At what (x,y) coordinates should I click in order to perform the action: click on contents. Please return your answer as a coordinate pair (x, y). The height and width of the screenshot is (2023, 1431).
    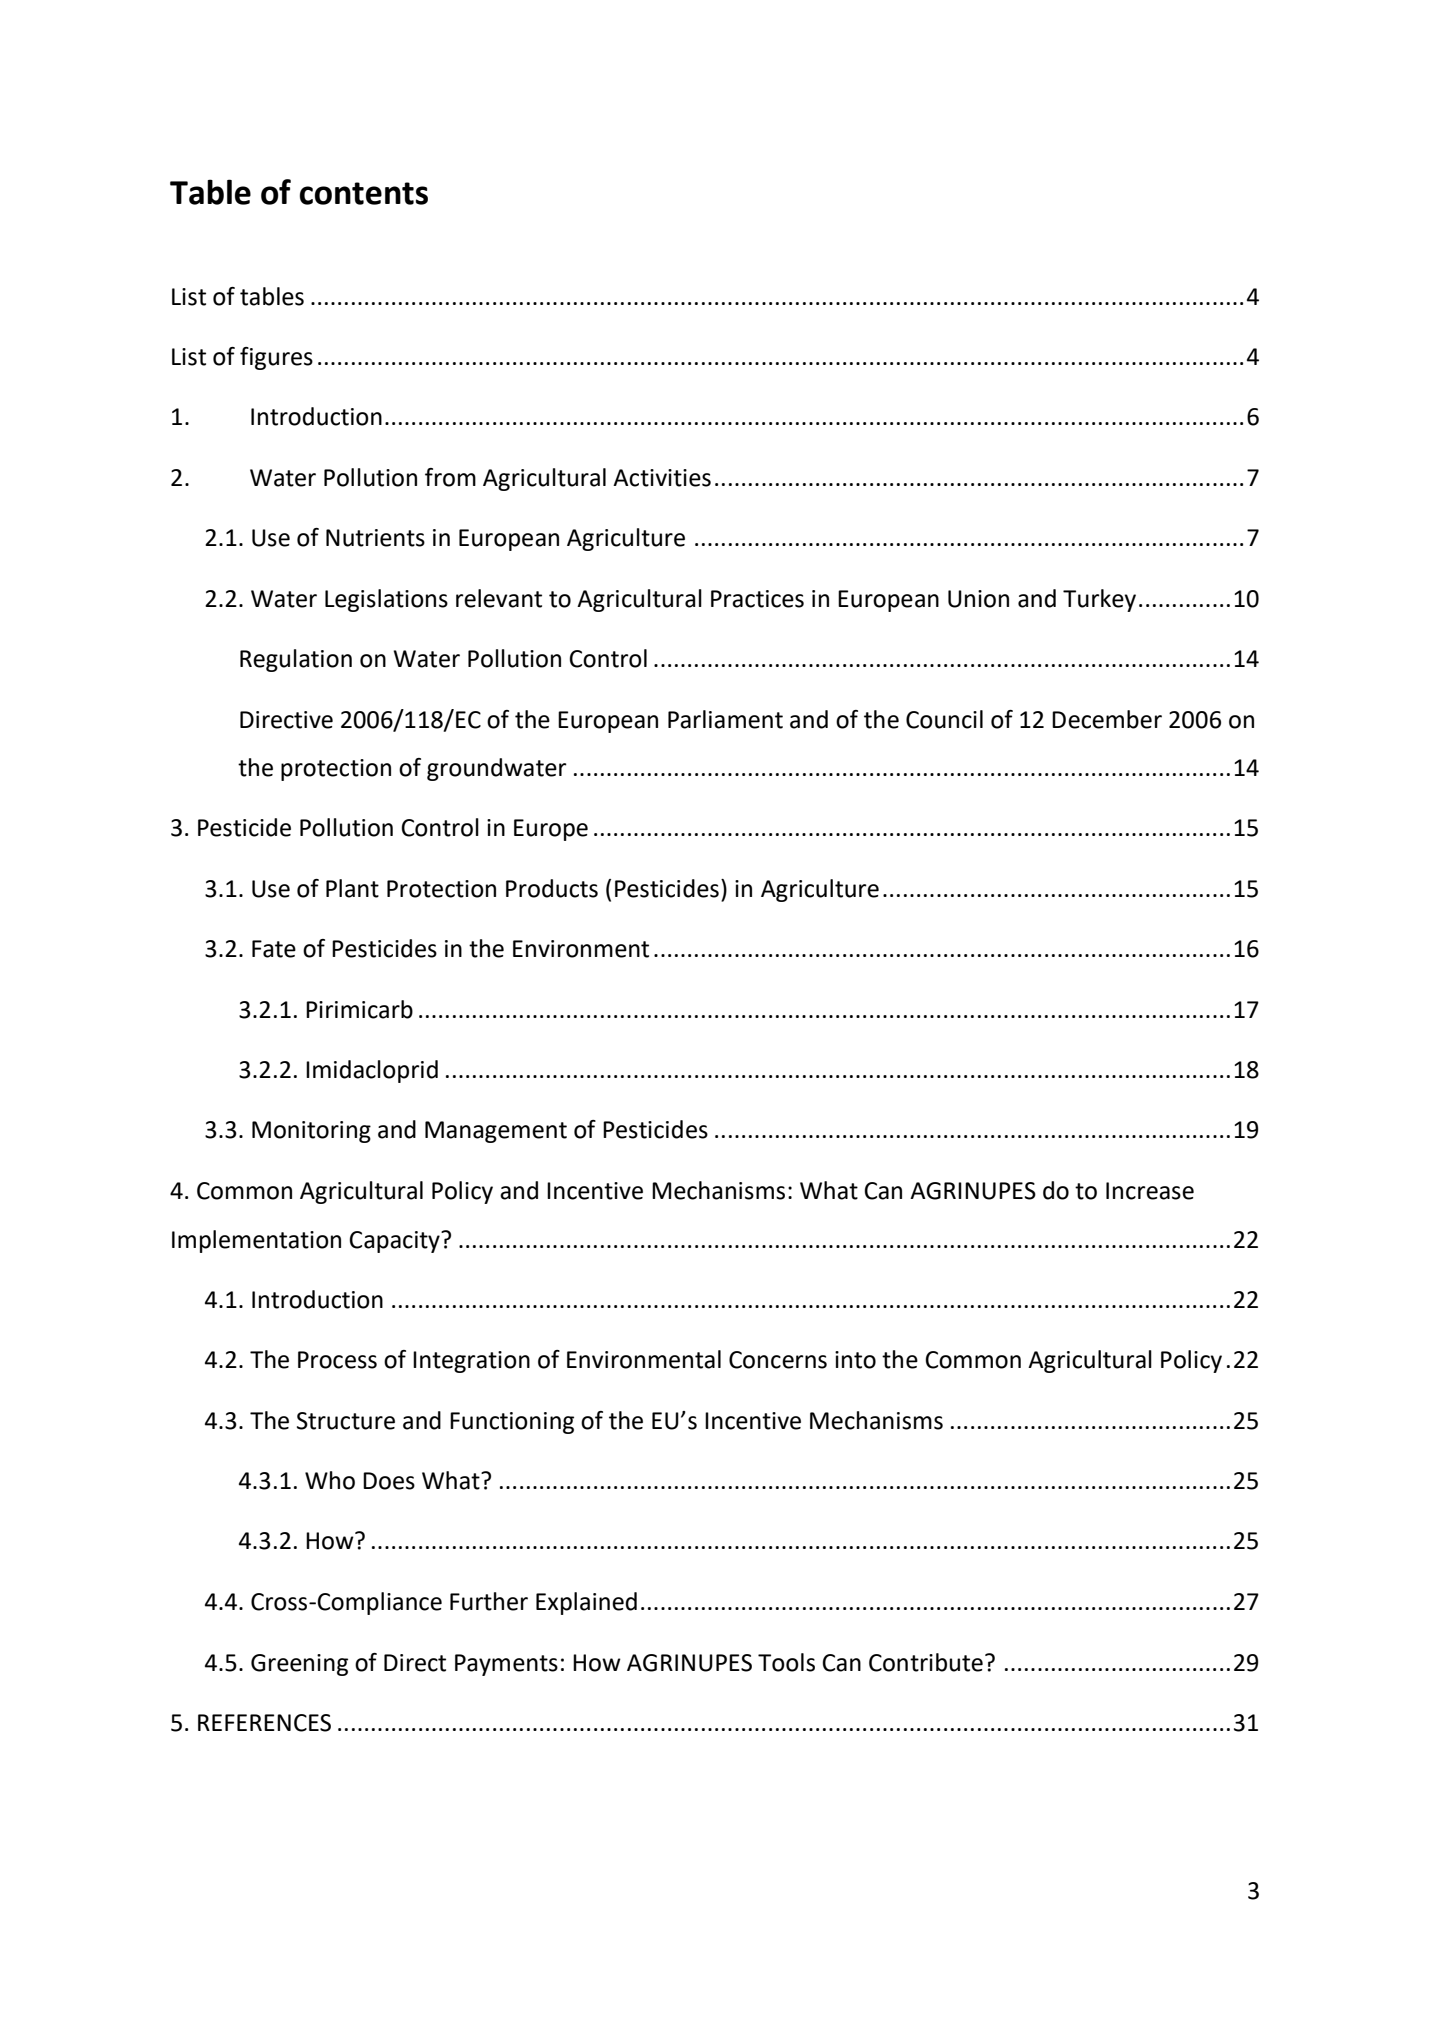
    Looking at the image, I should click on (364, 193).
